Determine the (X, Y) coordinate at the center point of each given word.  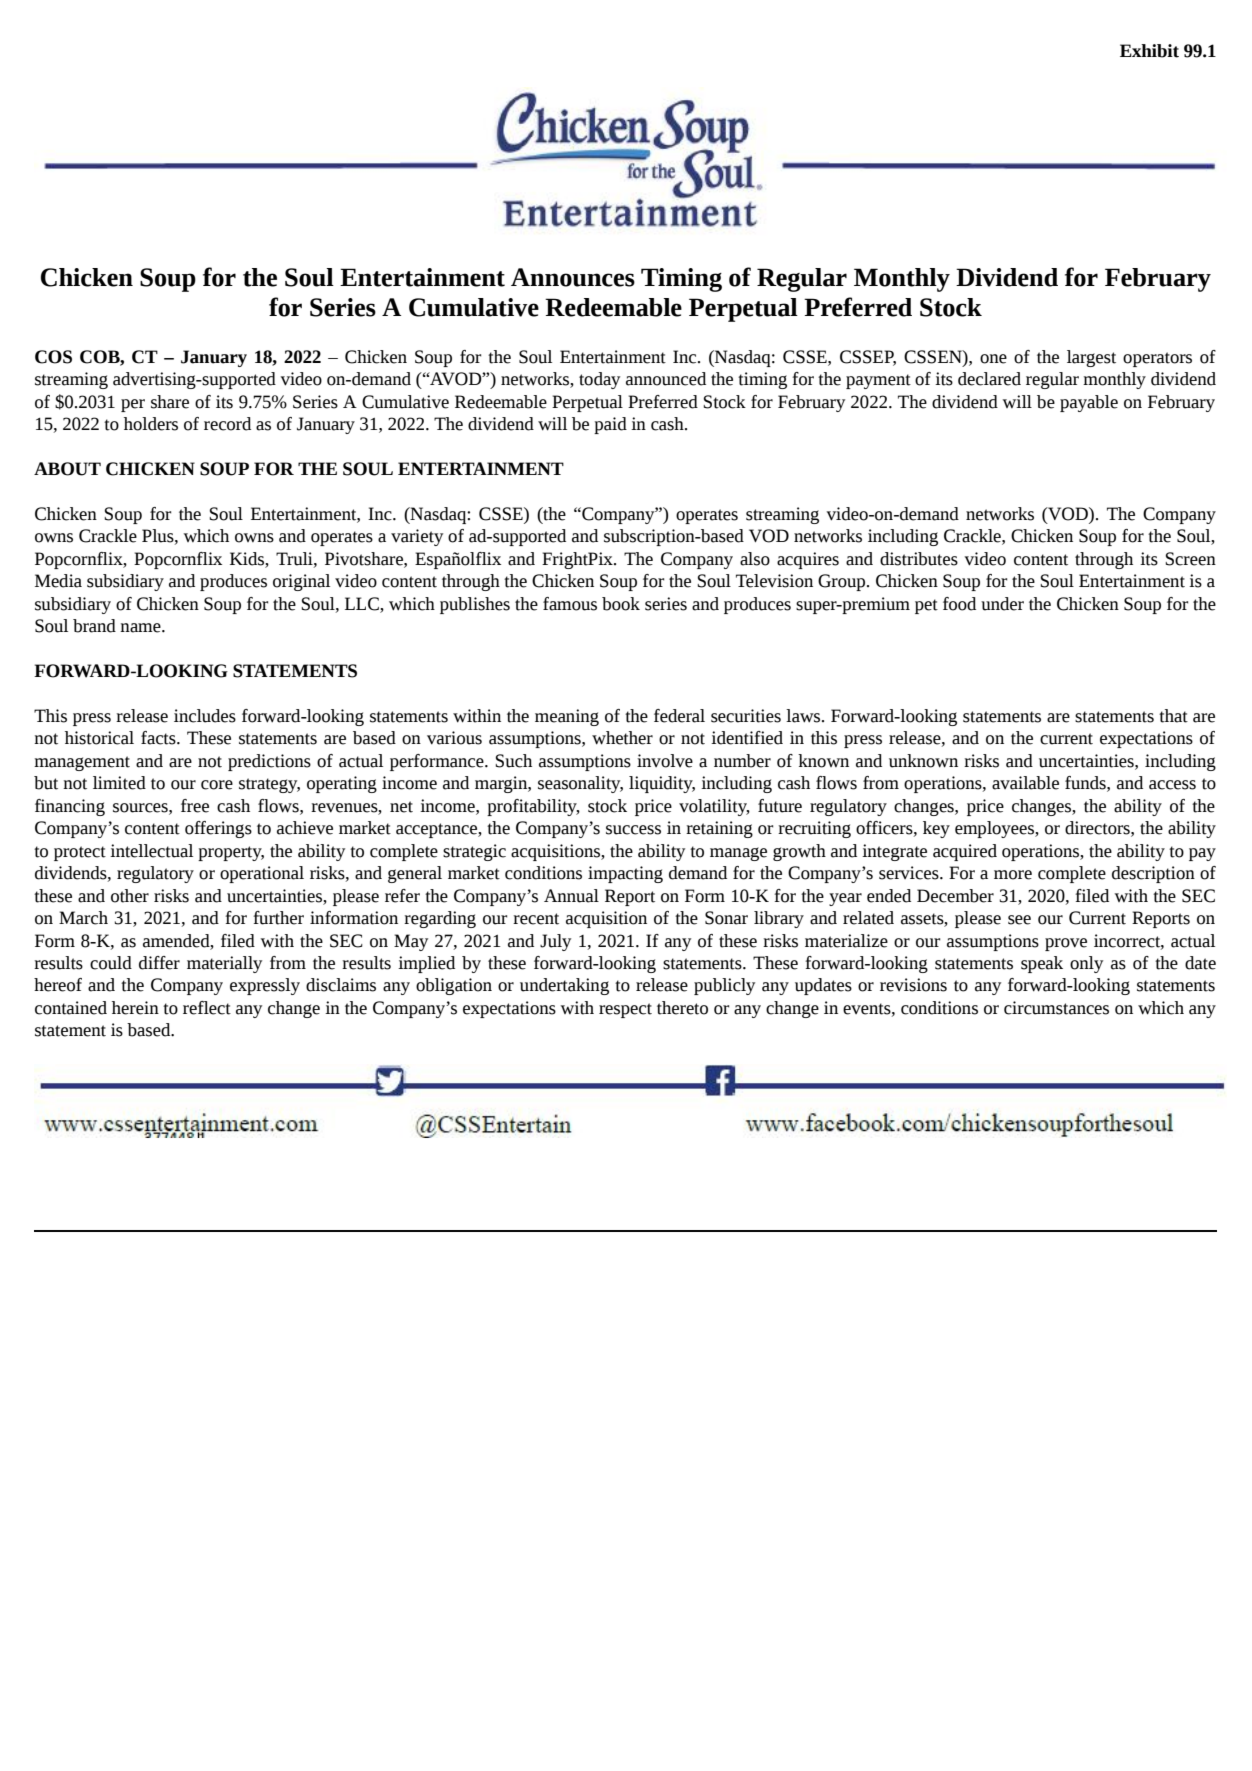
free (195, 806)
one (993, 359)
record (227, 424)
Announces (573, 277)
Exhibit (1149, 51)
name (141, 628)
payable (1089, 403)
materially (224, 964)
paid (610, 425)
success (633, 830)
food (959, 604)
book (621, 604)
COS (53, 357)
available (1025, 783)
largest (1091, 358)
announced (666, 379)
